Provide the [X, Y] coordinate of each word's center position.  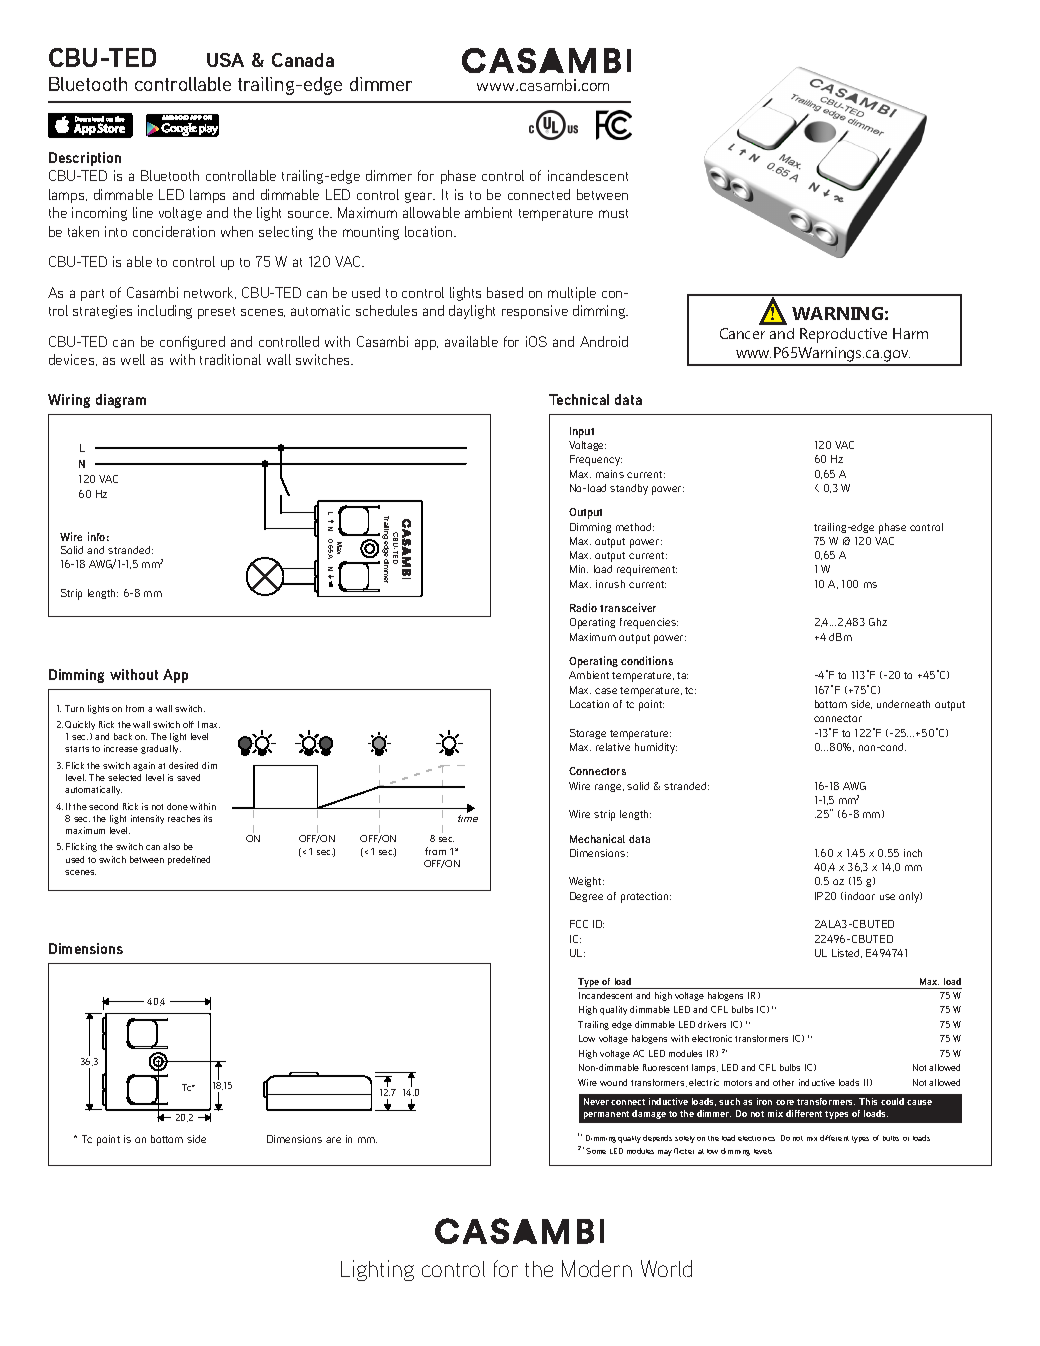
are [333, 1140]
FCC [579, 924]
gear [420, 197]
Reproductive [843, 335]
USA [225, 60]
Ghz [878, 622]
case [606, 691]
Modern [597, 1268]
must [613, 213]
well [133, 359]
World [666, 1268]
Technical [579, 399]
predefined [189, 860]
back [123, 736]
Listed [847, 953]
